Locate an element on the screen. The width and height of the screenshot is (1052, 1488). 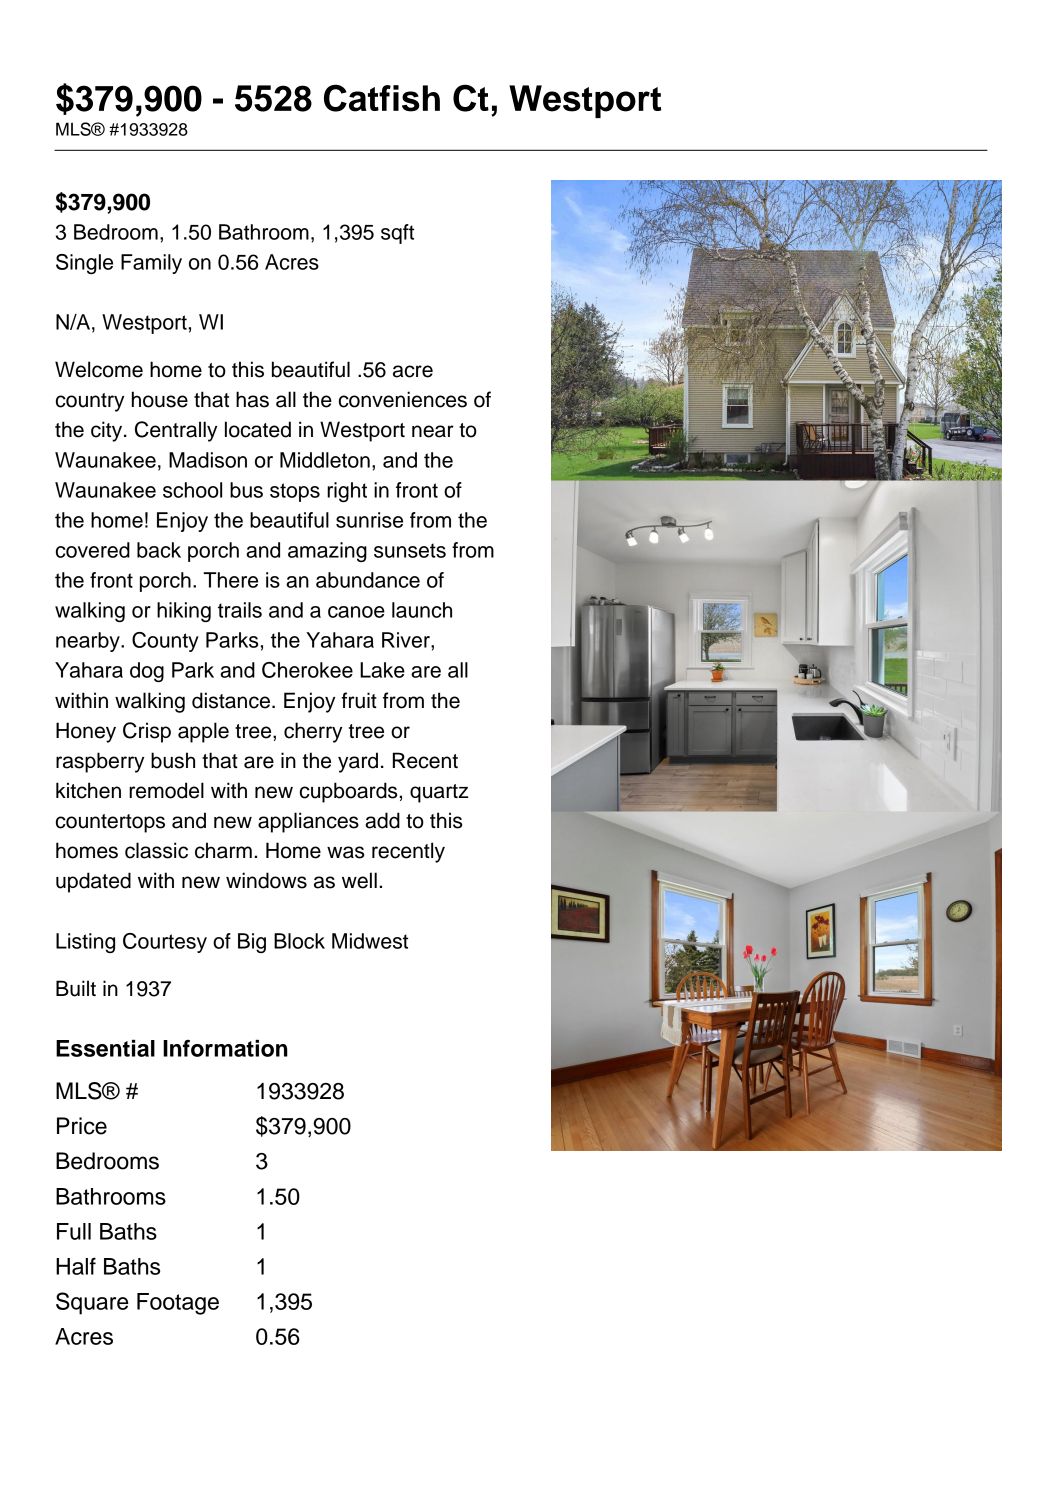
windows is located at coordinates (266, 880).
